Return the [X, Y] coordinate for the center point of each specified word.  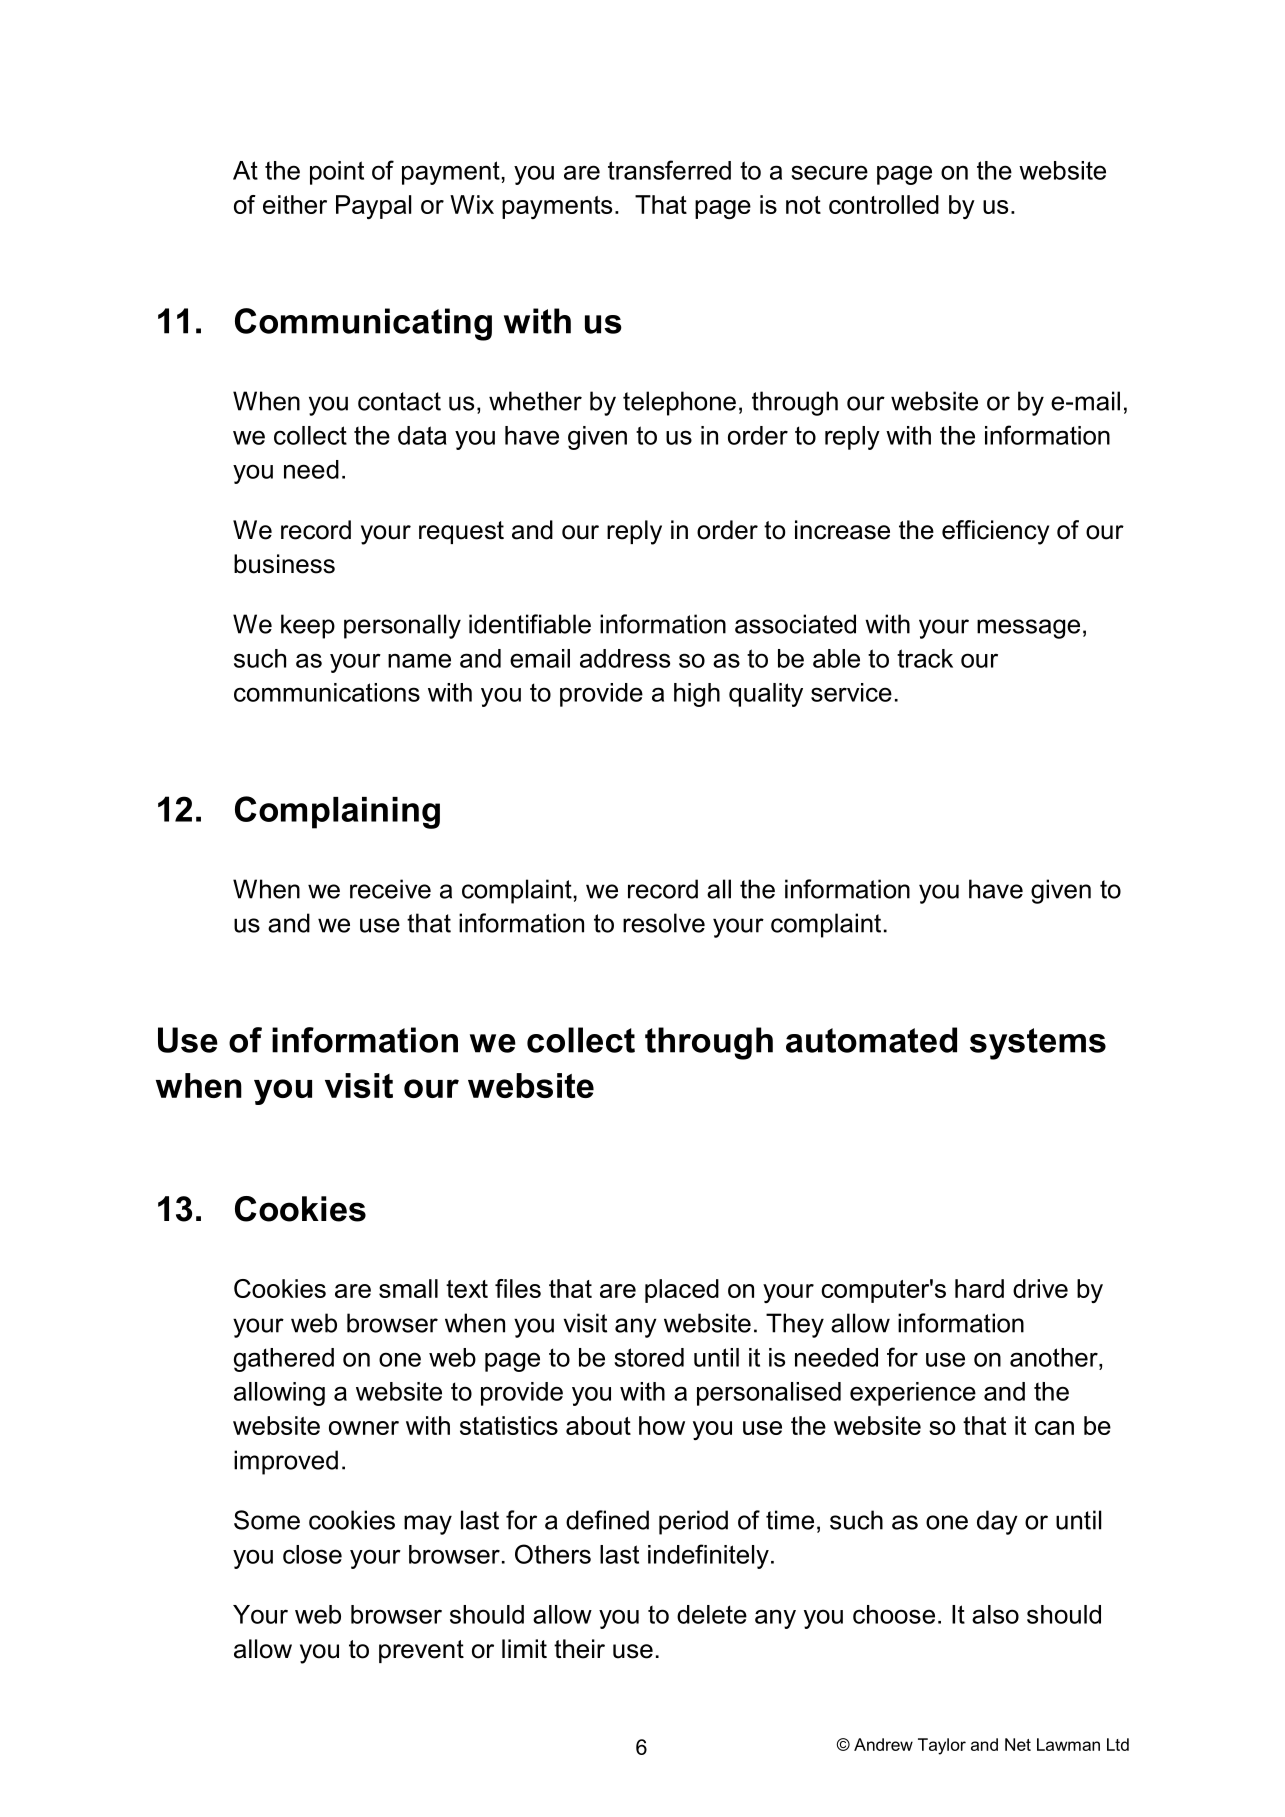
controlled [884, 204]
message [1028, 629]
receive [390, 889]
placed [682, 1291]
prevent [421, 1651]
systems [1038, 1044]
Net [1018, 1744]
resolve [664, 923]
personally [402, 626]
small [408, 1288]
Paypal [373, 207]
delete [712, 1614]
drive [1040, 1288]
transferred [669, 170]
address [625, 658]
